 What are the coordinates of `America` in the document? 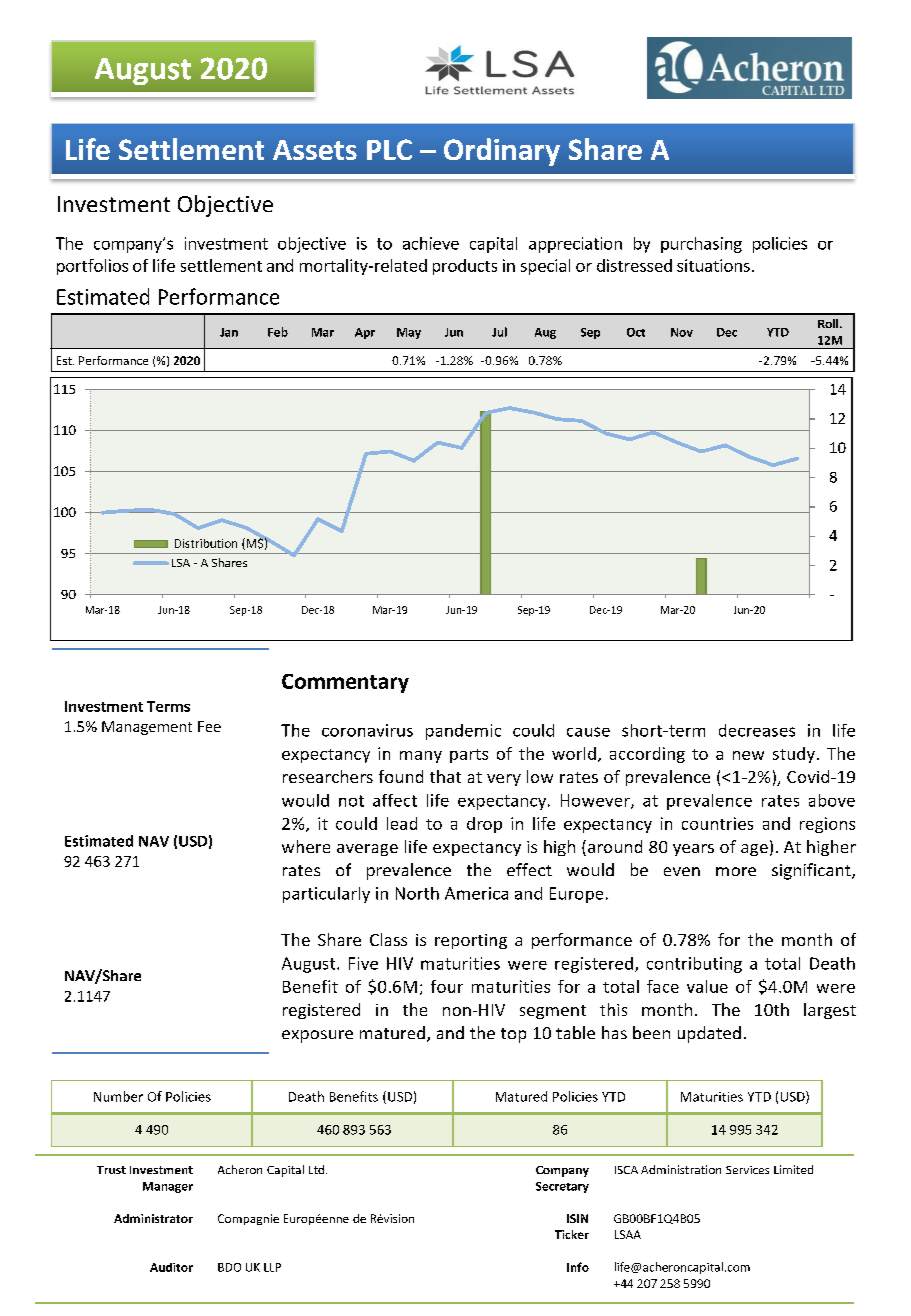 It's located at (476, 893).
